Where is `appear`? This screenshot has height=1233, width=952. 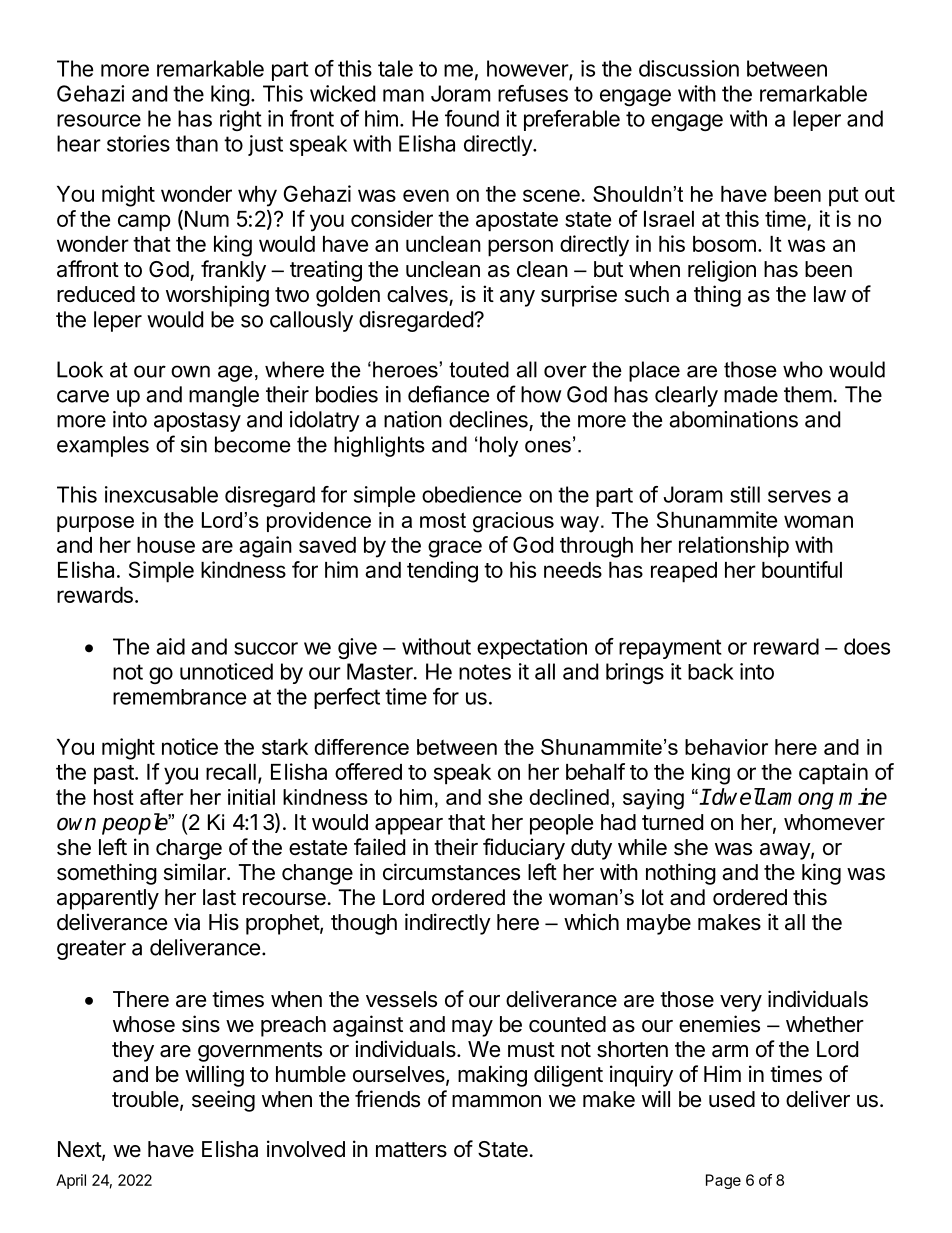
appear is located at coordinates (409, 826).
